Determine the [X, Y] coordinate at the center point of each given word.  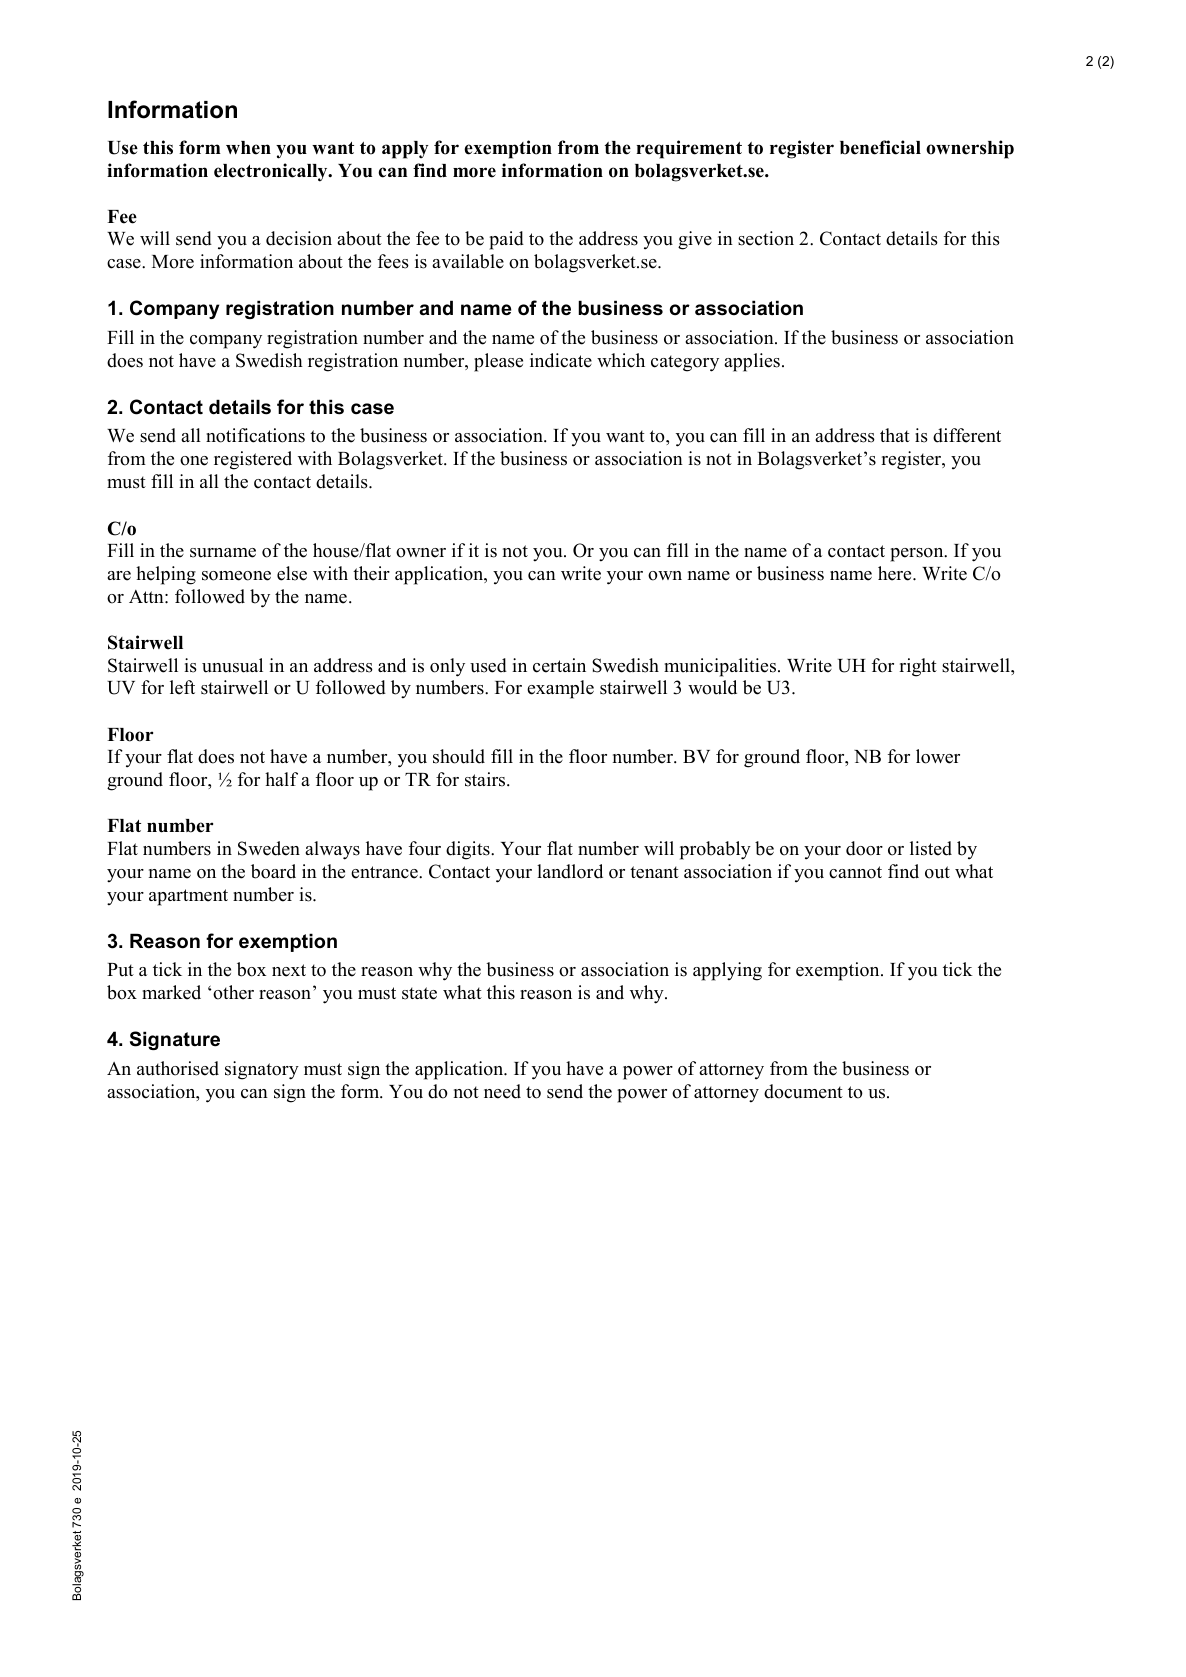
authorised [178, 1068]
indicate [561, 360]
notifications [255, 435]
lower [938, 756]
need [502, 1091]
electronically [272, 172]
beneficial [880, 147]
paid [506, 240]
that [895, 435]
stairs [486, 779]
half [281, 779]
